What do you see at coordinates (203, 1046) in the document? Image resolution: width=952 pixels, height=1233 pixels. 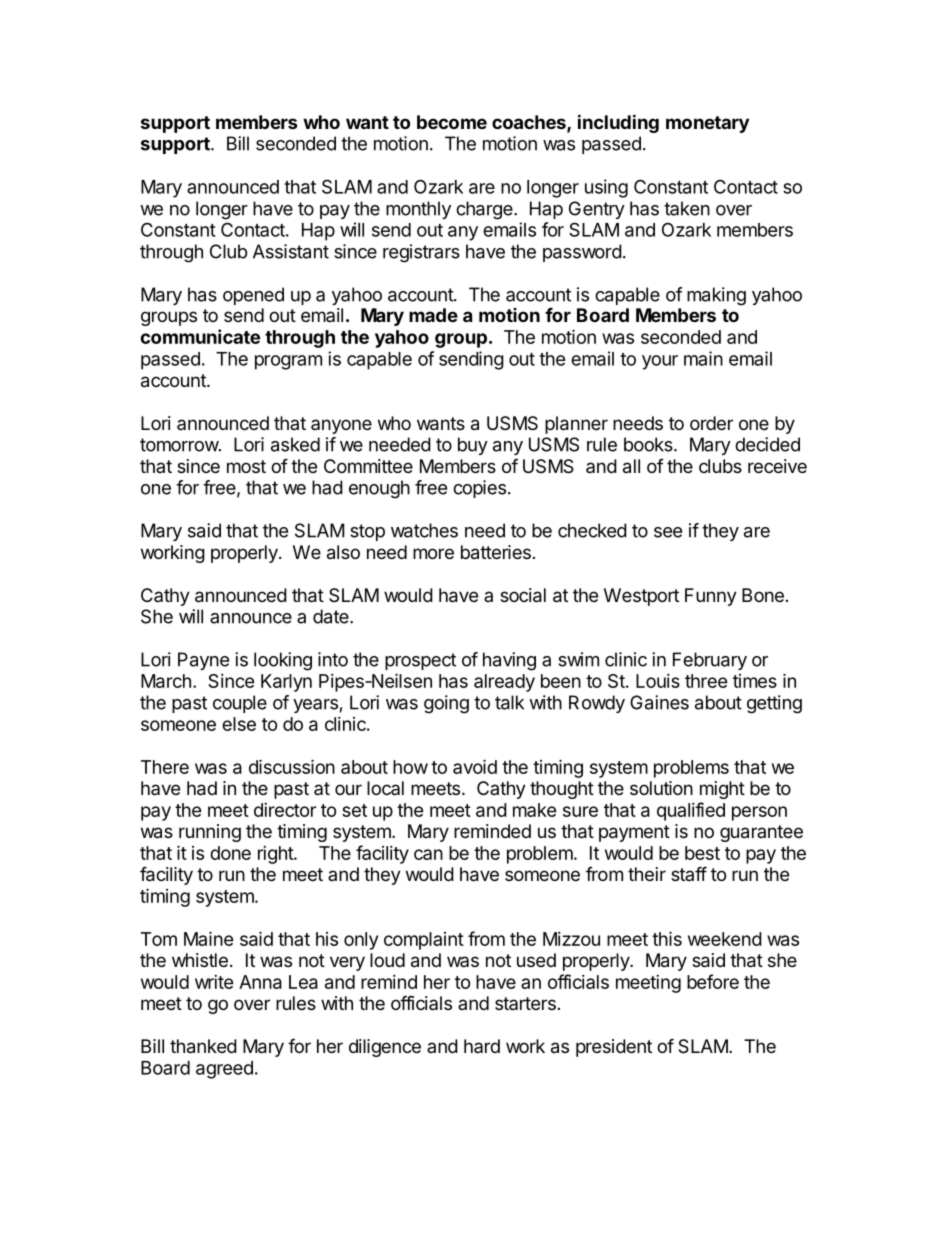 I see `thanked` at bounding box center [203, 1046].
